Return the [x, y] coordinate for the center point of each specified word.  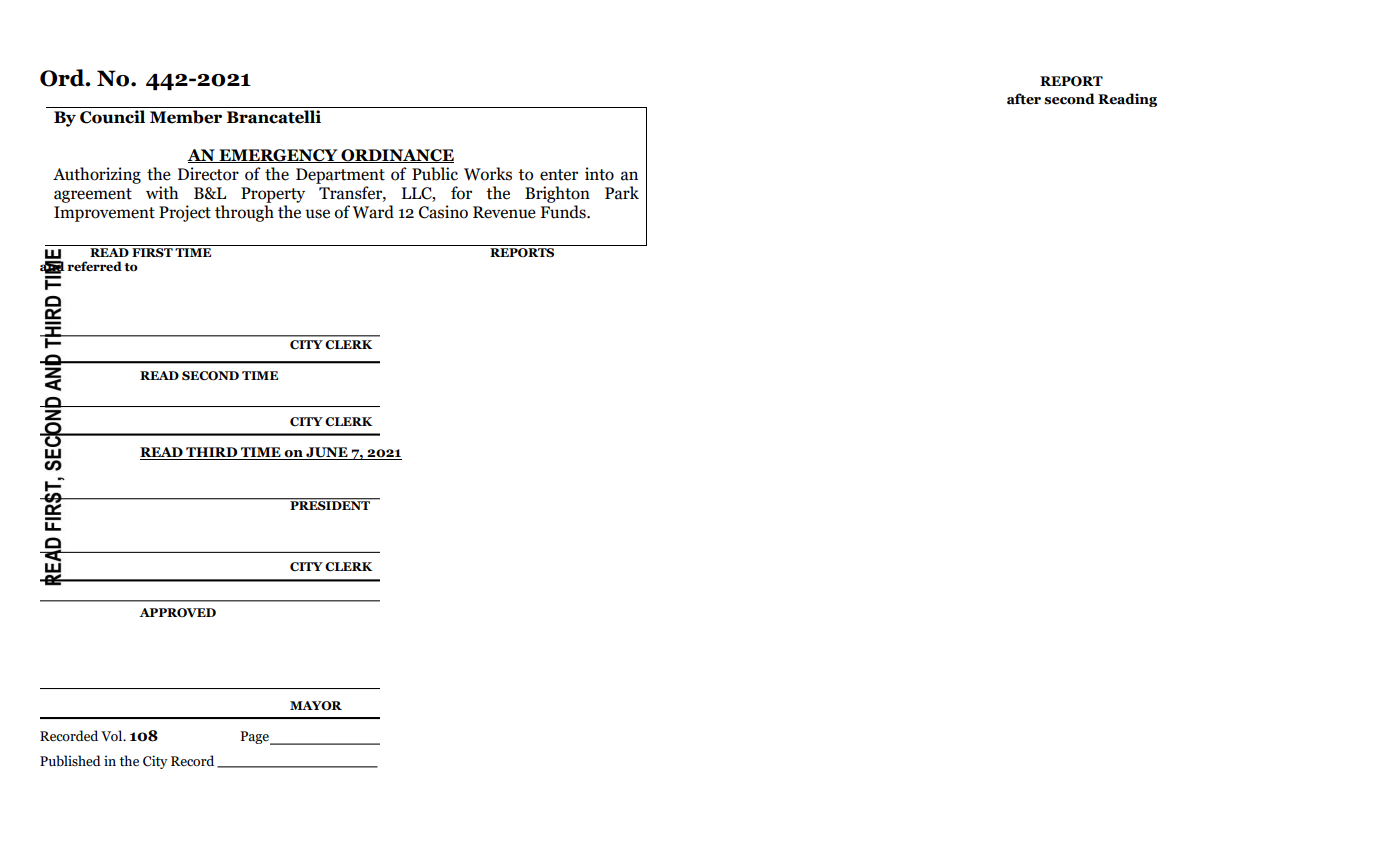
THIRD [212, 453]
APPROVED [177, 613]
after [1024, 99]
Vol [113, 736]
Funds [564, 212]
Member [186, 117]
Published [70, 761]
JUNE [327, 453]
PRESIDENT [330, 504]
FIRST [152, 253]
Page [255, 738]
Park [622, 193]
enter [559, 175]
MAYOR [316, 706]
